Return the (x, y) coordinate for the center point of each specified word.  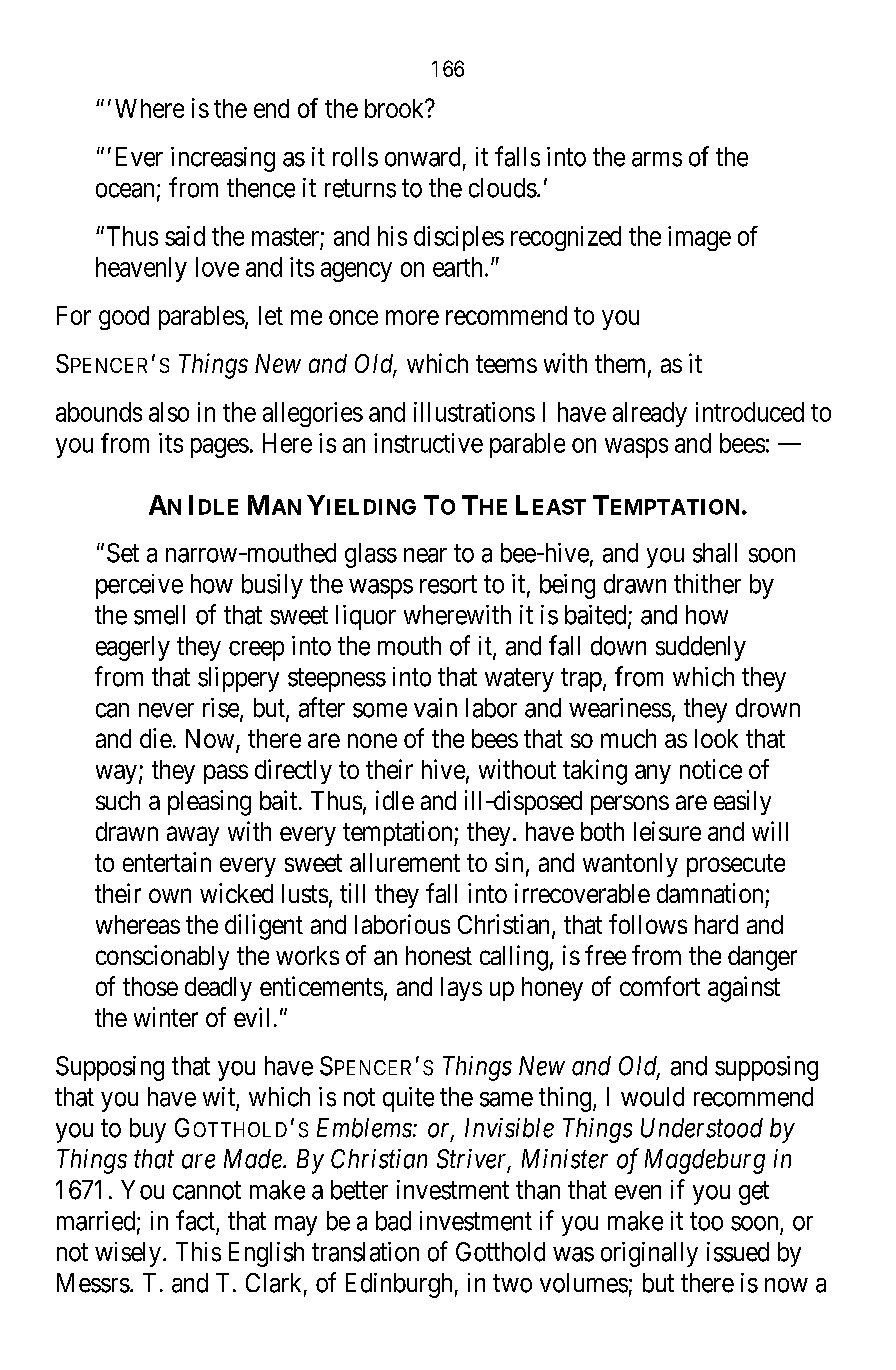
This (198, 1252)
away (193, 836)
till (352, 893)
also (169, 412)
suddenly (701, 648)
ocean (125, 190)
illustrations (474, 412)
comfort (660, 986)
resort (448, 584)
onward (422, 157)
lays (461, 989)
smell (159, 615)
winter (166, 1017)
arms (657, 159)
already (650, 414)
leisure (667, 831)
